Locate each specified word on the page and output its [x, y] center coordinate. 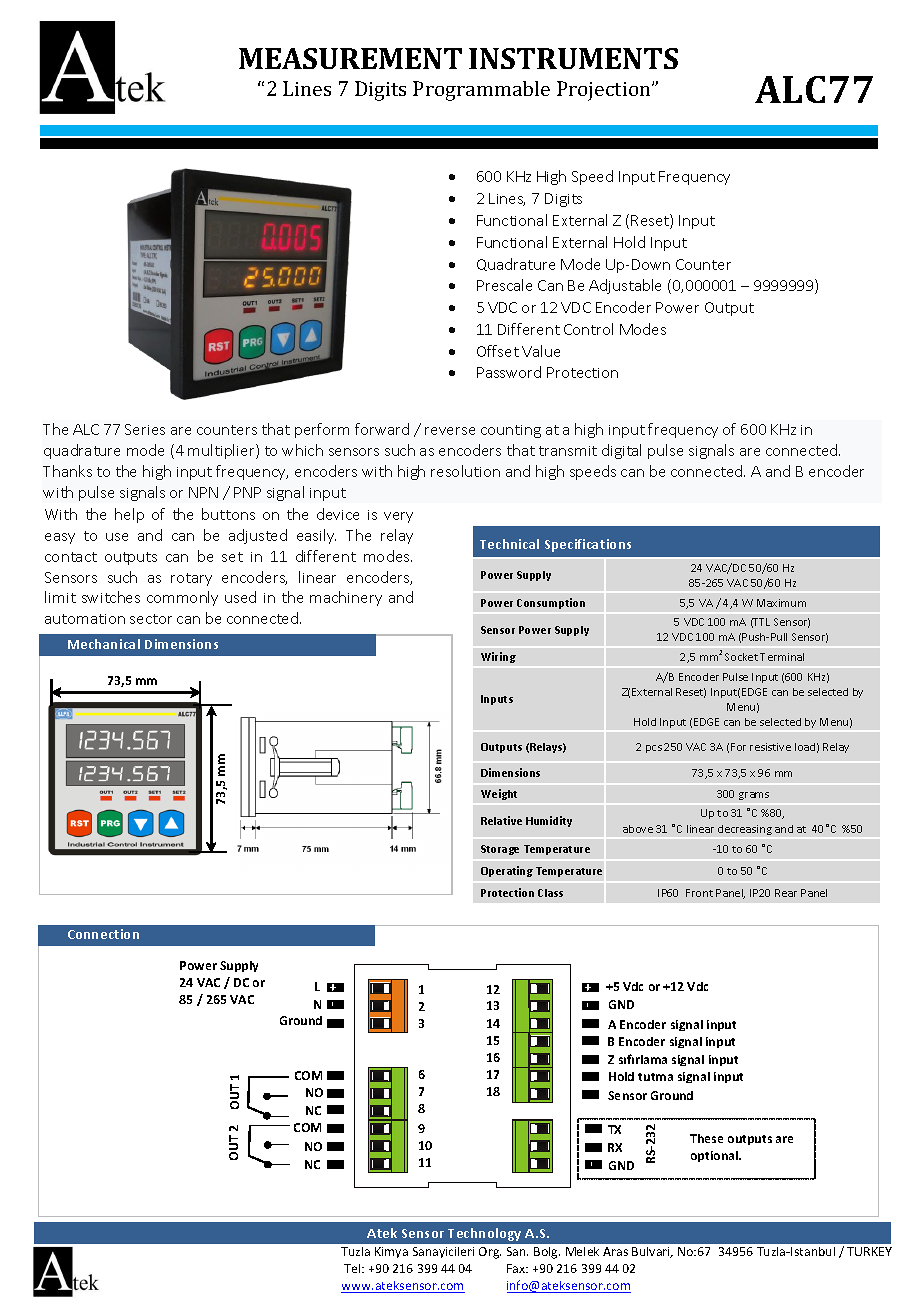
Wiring [498, 657]
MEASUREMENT [350, 58]
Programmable [481, 91]
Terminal [782, 657]
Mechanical [104, 644]
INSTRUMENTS [573, 58]
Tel [353, 1268]
